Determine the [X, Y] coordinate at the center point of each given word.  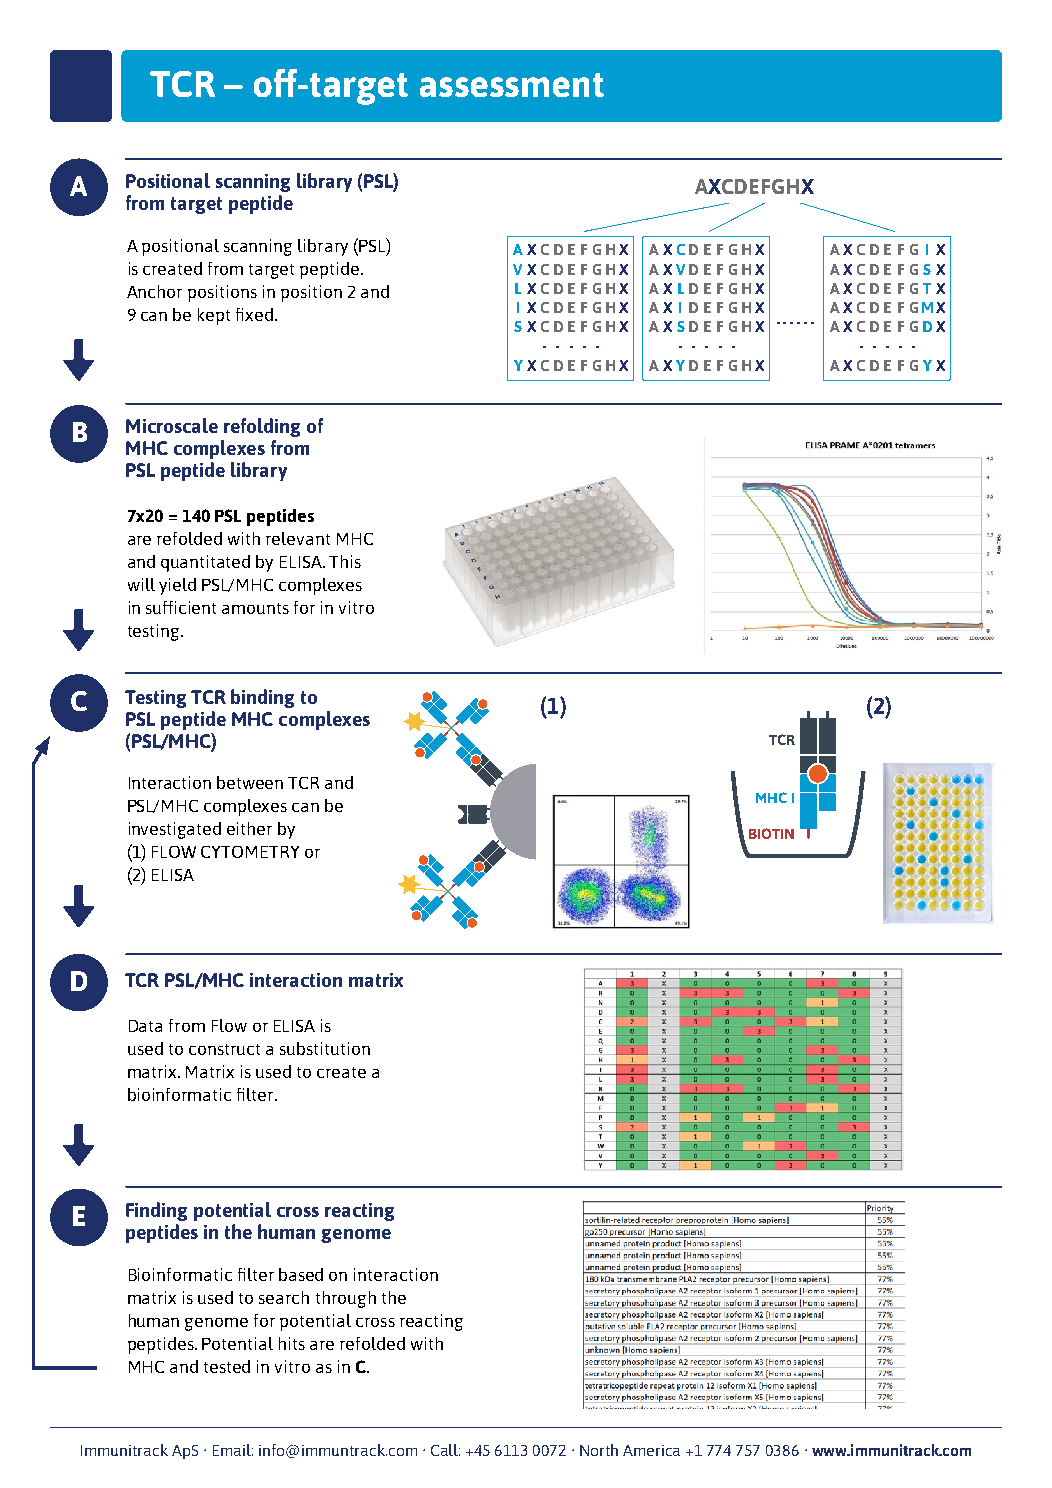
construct [224, 1049]
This [345, 561]
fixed [254, 314]
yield [177, 586]
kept [214, 316]
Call [445, 1450]
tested [227, 1366]
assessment [512, 85]
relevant [298, 538]
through [346, 1299]
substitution [325, 1048]
